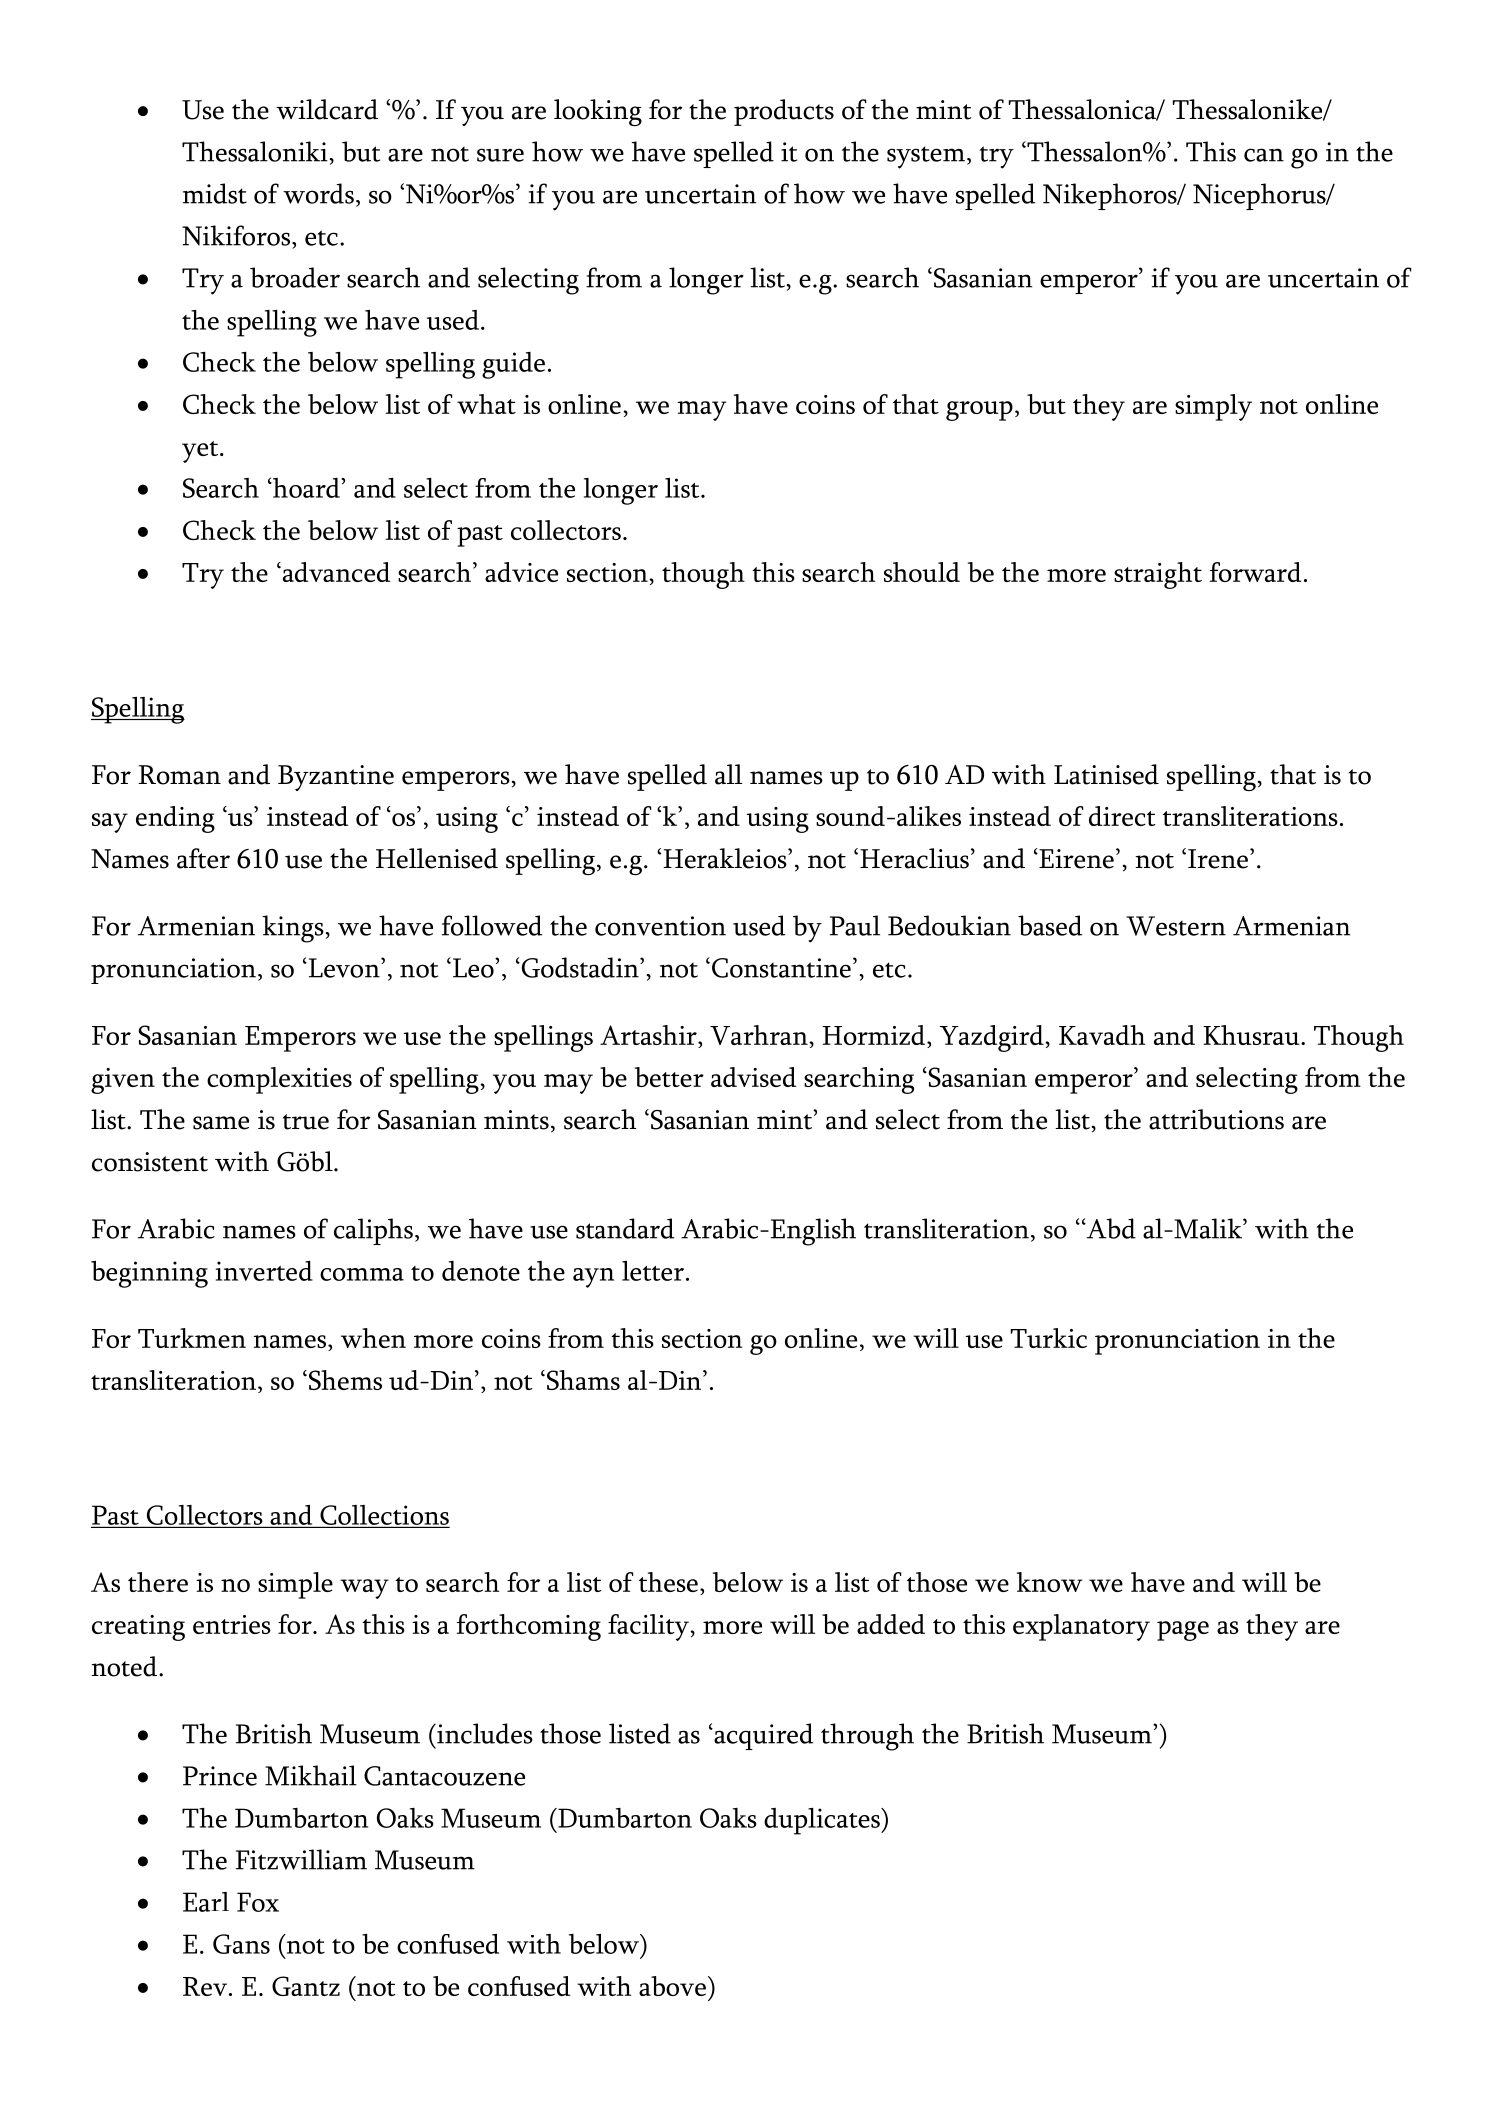 Image resolution: width=1504 pixels, height=2126 pixels. Describe the element at coordinates (241, 1944) in the screenshot. I see `Gans` at that location.
